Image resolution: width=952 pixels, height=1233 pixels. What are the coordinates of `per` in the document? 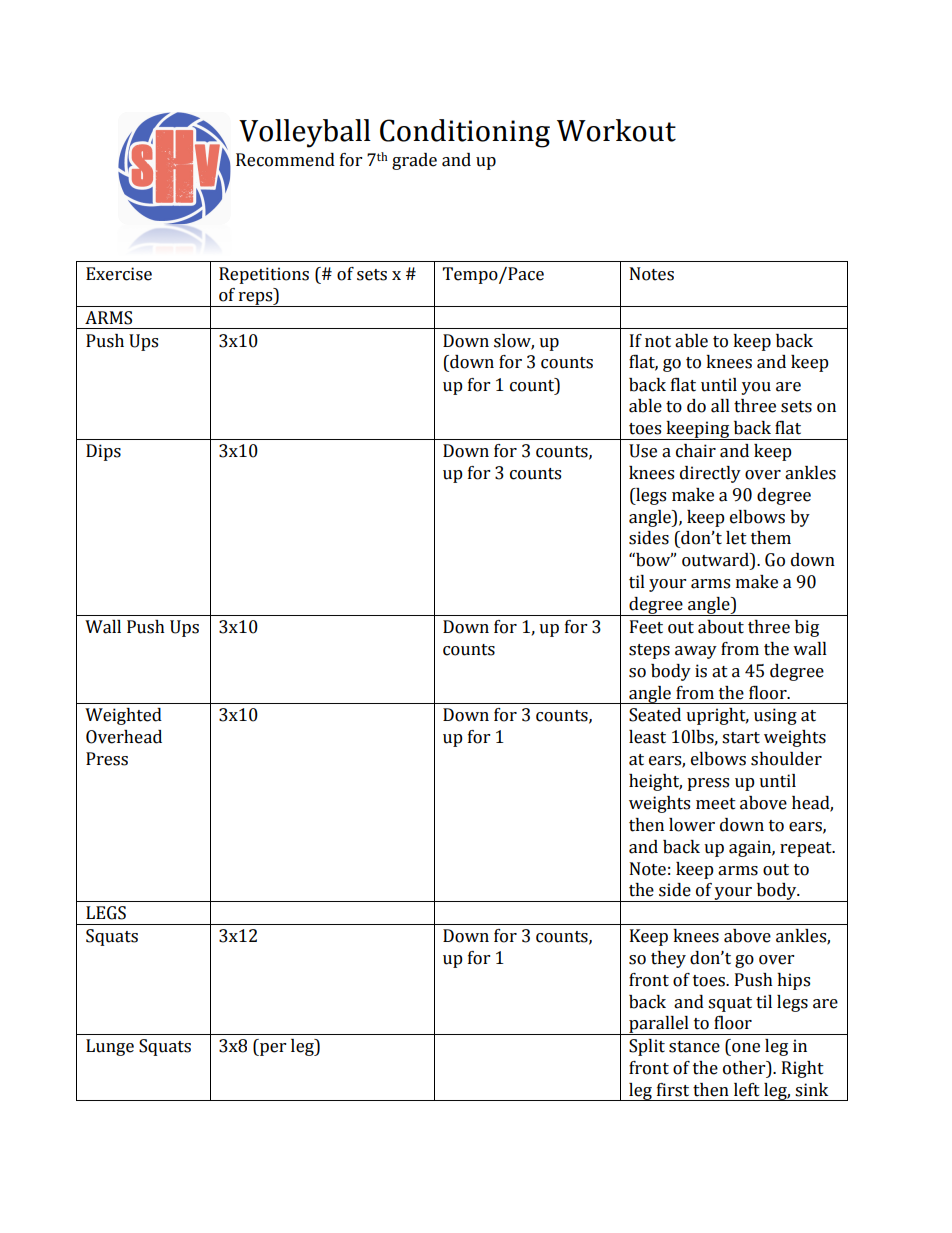 It's located at (272, 1049).
